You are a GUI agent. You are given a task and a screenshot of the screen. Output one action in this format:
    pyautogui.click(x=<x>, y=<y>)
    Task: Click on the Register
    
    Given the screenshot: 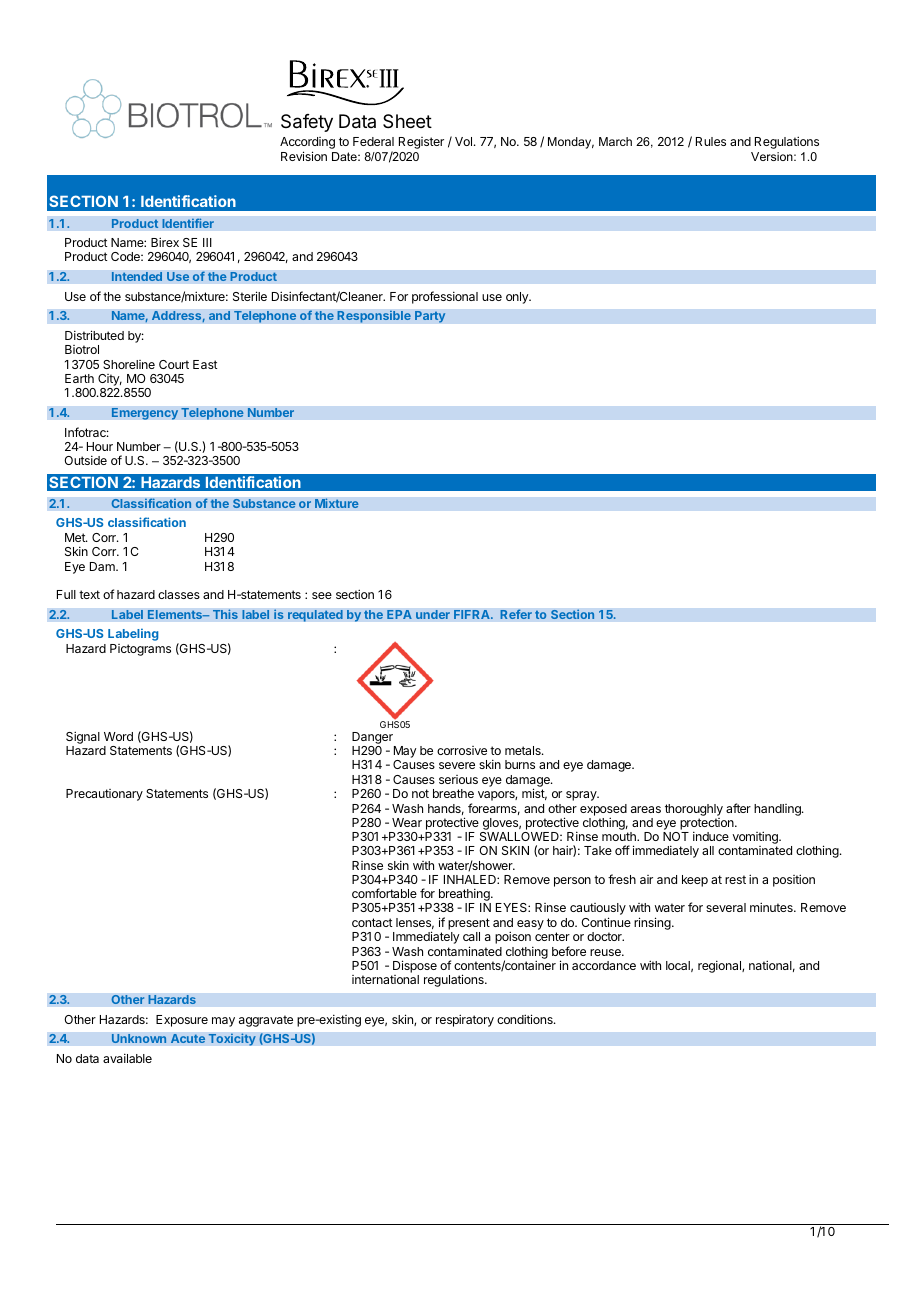 What is the action you would take?
    pyautogui.click(x=421, y=143)
